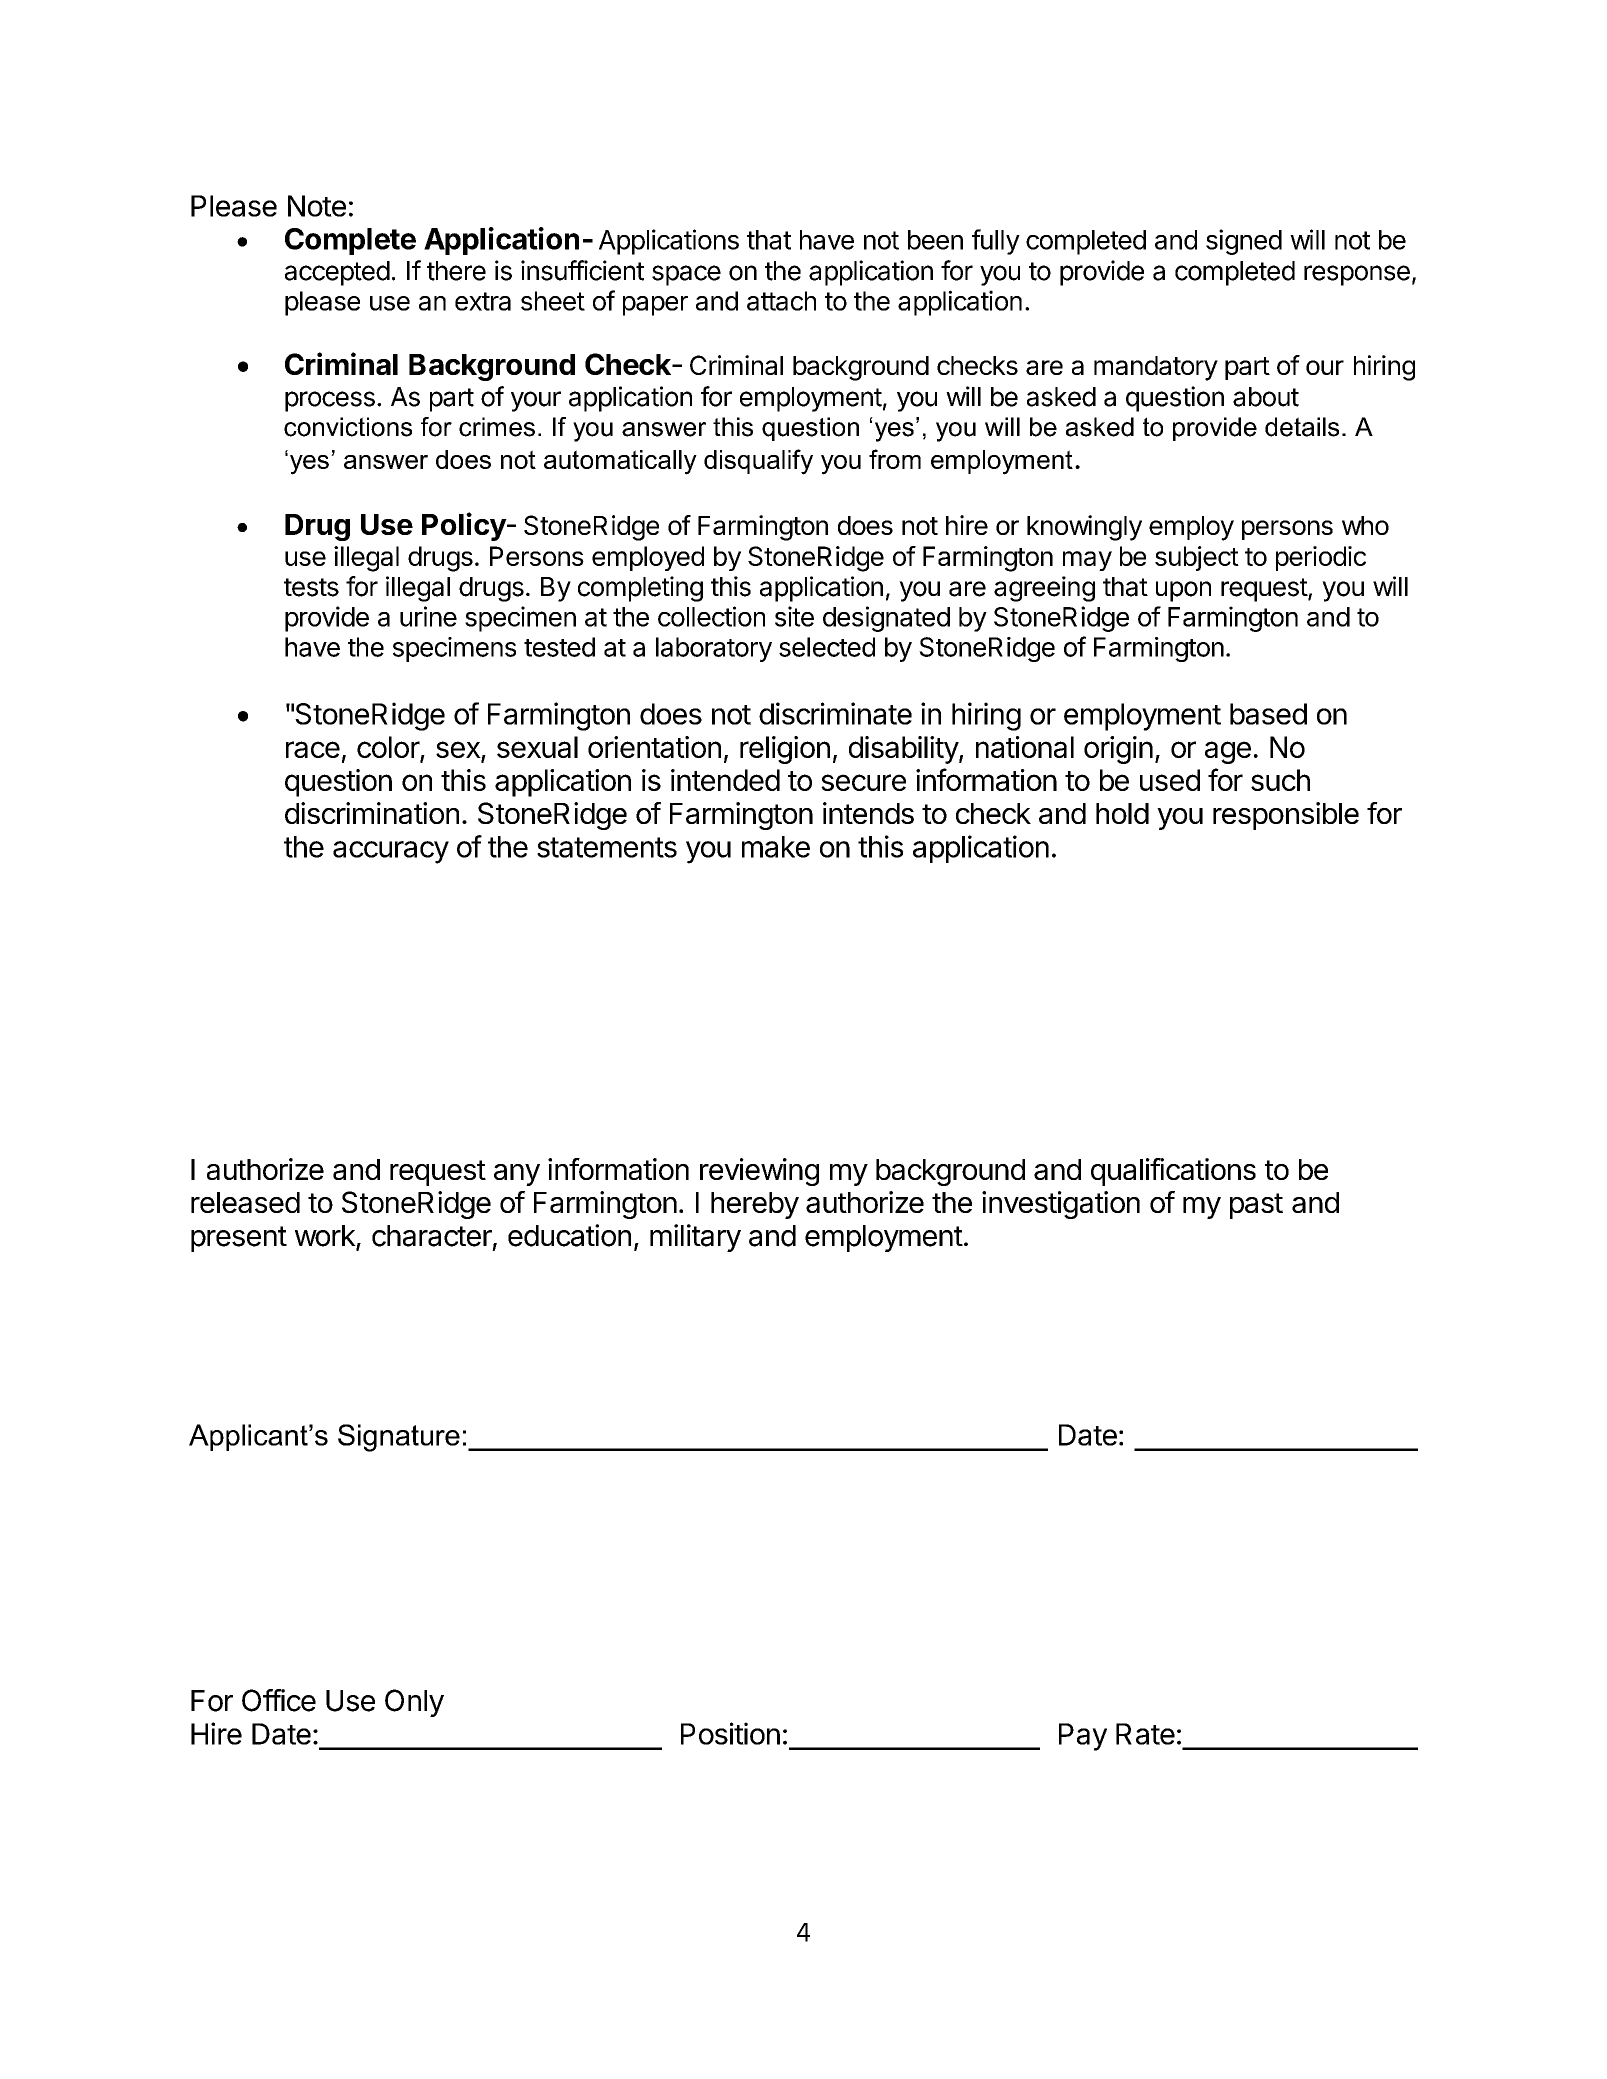 Image resolution: width=1607 pixels, height=2079 pixels. Describe the element at coordinates (391, 852) in the screenshot. I see `accuracy` at that location.
